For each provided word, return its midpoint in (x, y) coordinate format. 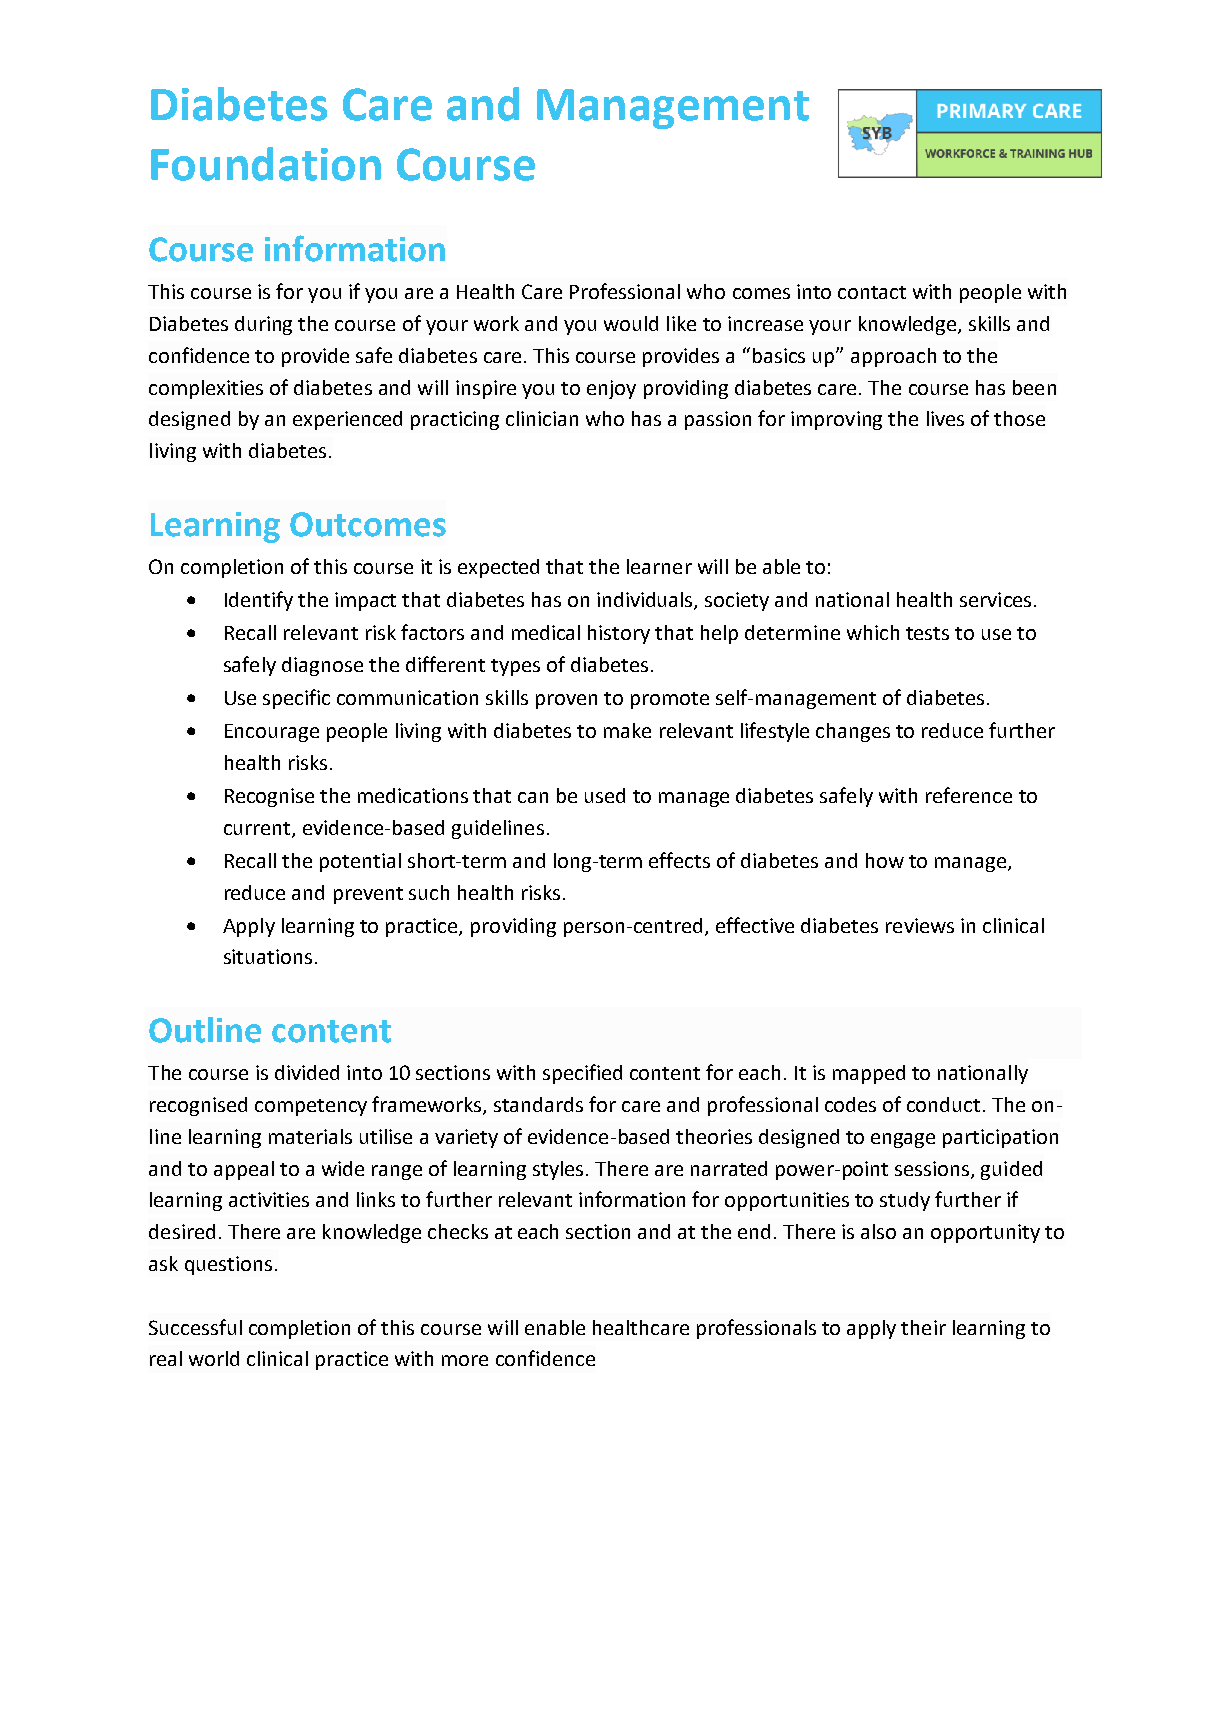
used (605, 795)
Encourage (272, 733)
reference (969, 795)
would (631, 323)
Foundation (266, 164)
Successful (195, 1327)
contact (872, 292)
